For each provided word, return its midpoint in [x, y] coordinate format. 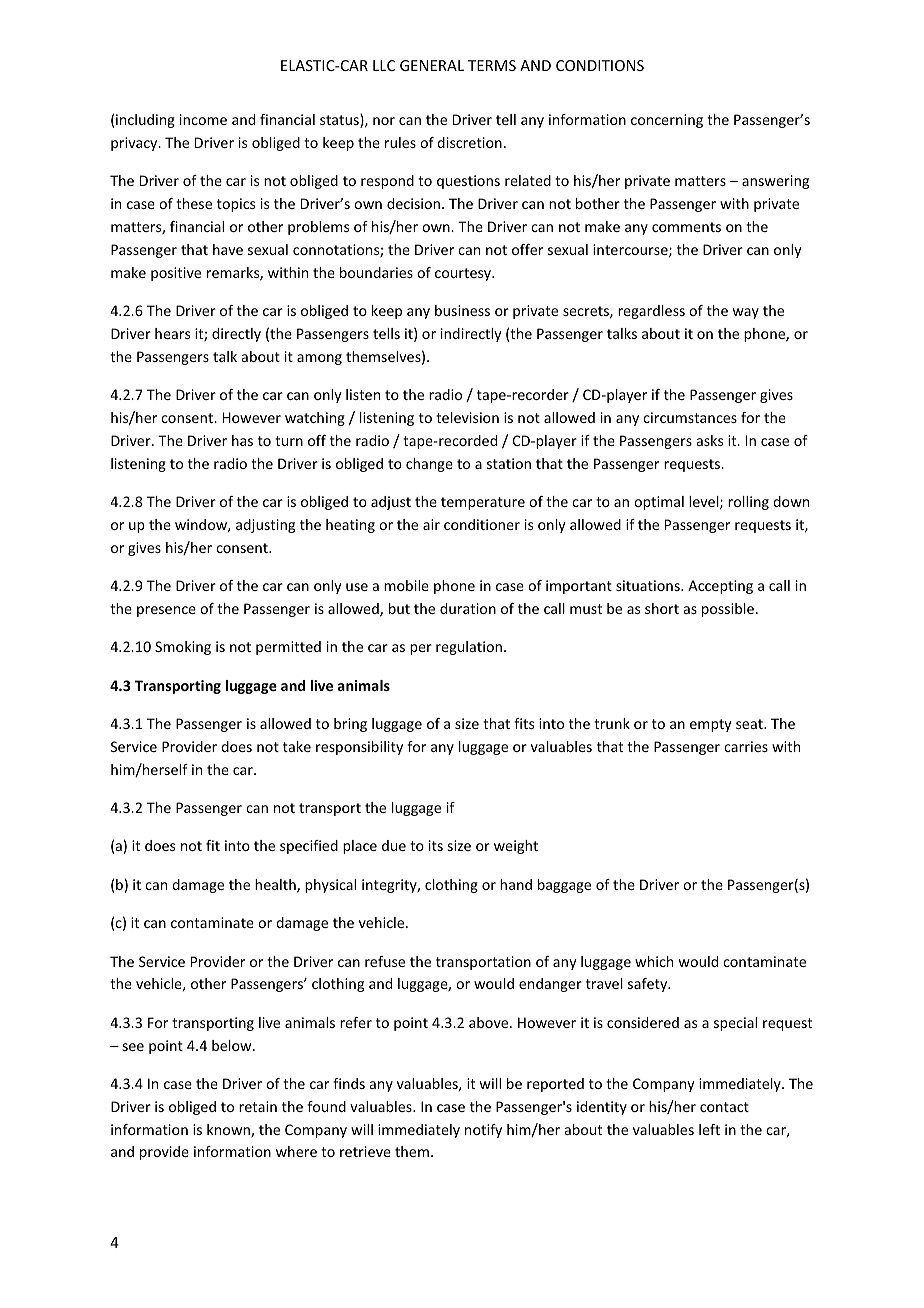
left [709, 1129]
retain [258, 1106]
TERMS [492, 65]
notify [483, 1131]
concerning [667, 121]
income [203, 119]
